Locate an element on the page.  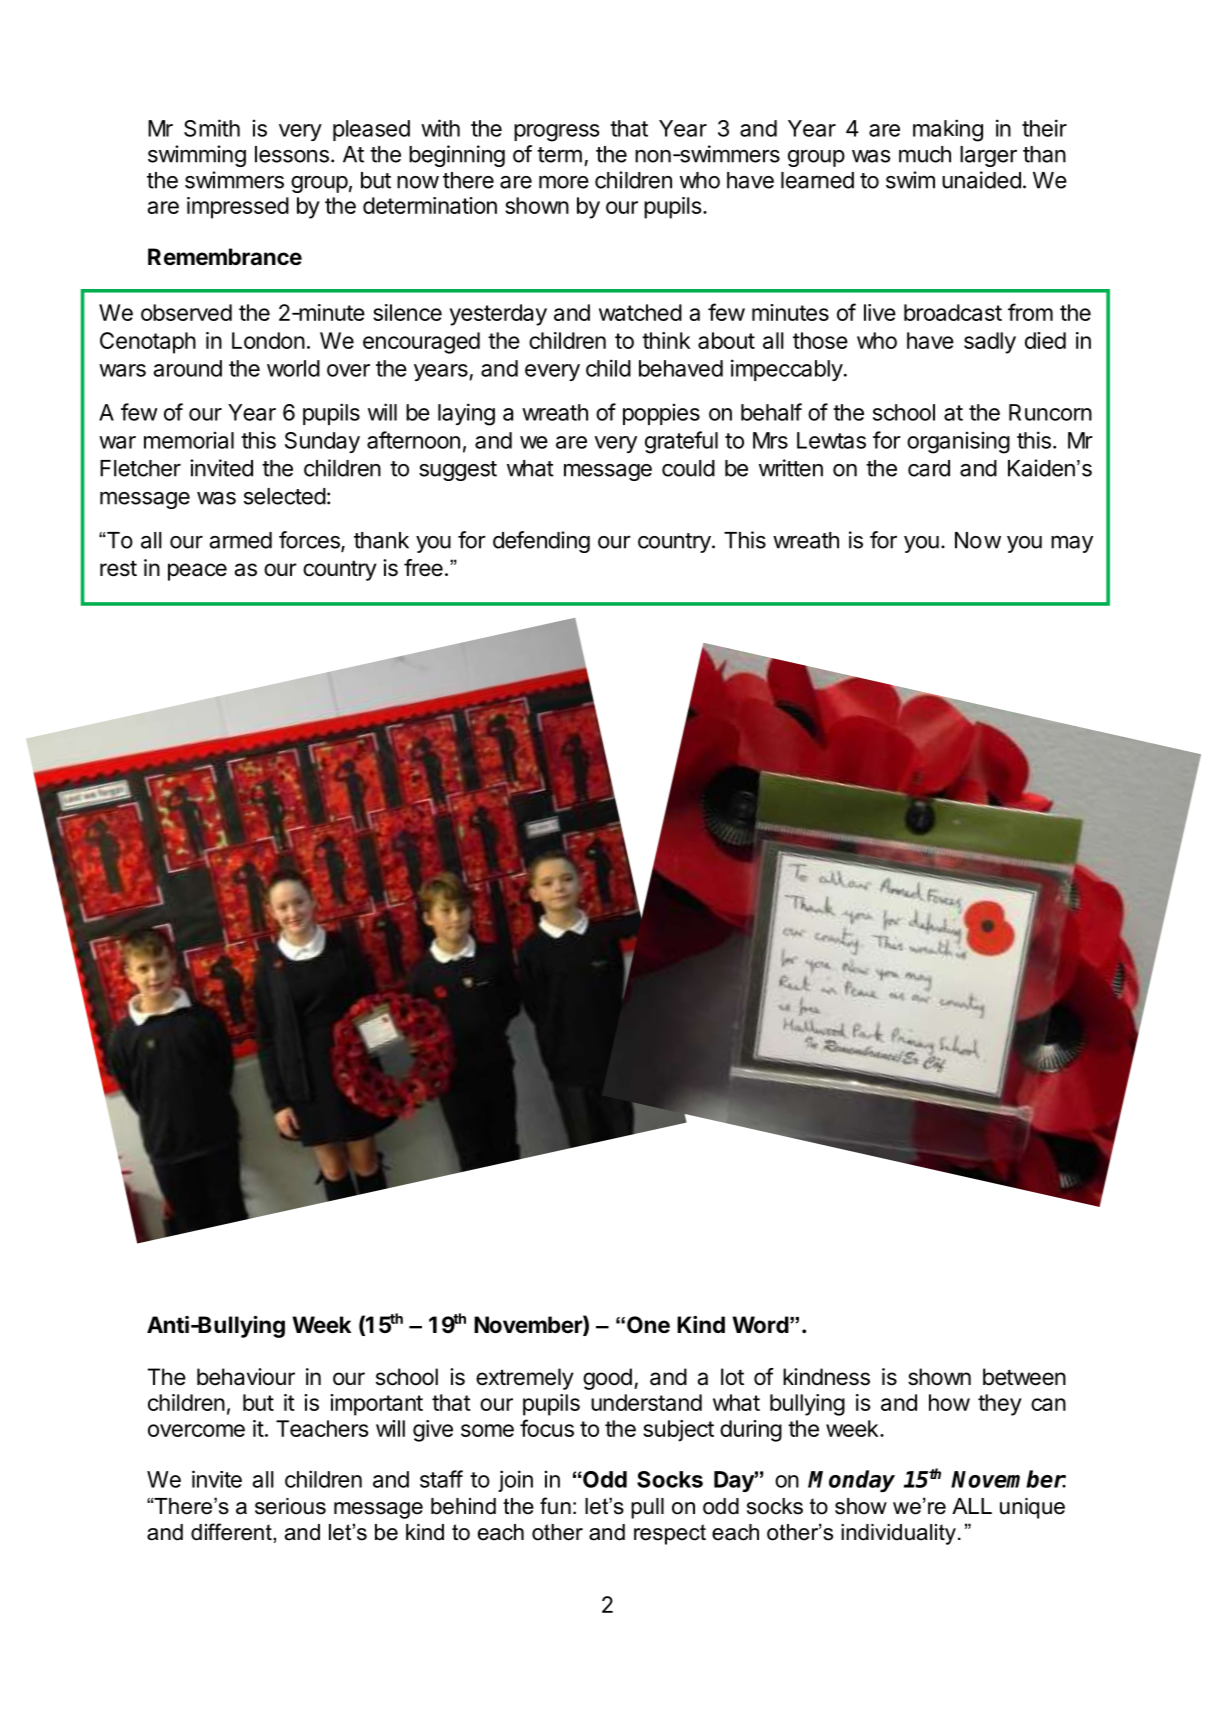
more is located at coordinates (564, 182).
